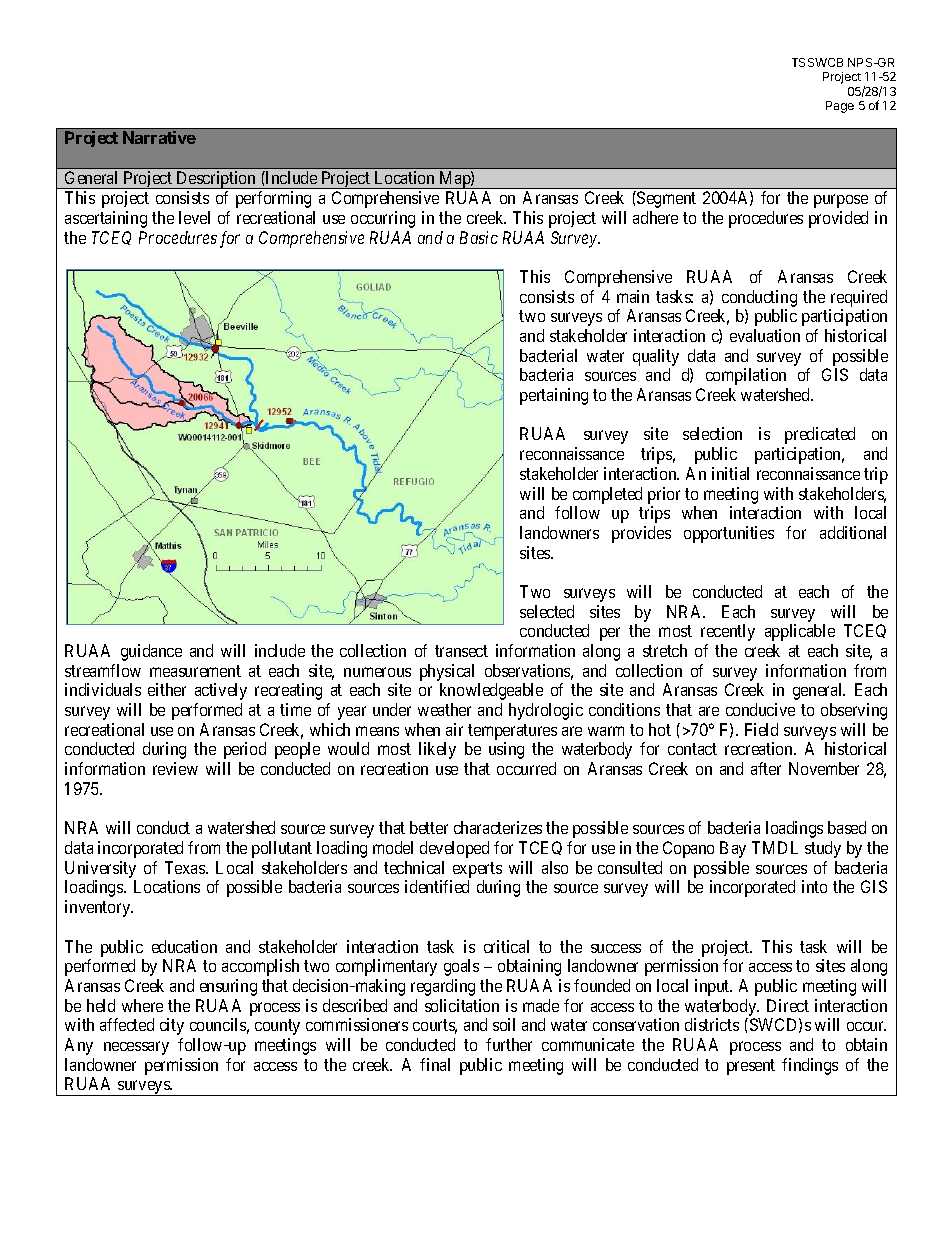 This screenshot has height=1233, width=952. What do you see at coordinates (712, 433) in the screenshot?
I see `selection` at bounding box center [712, 433].
